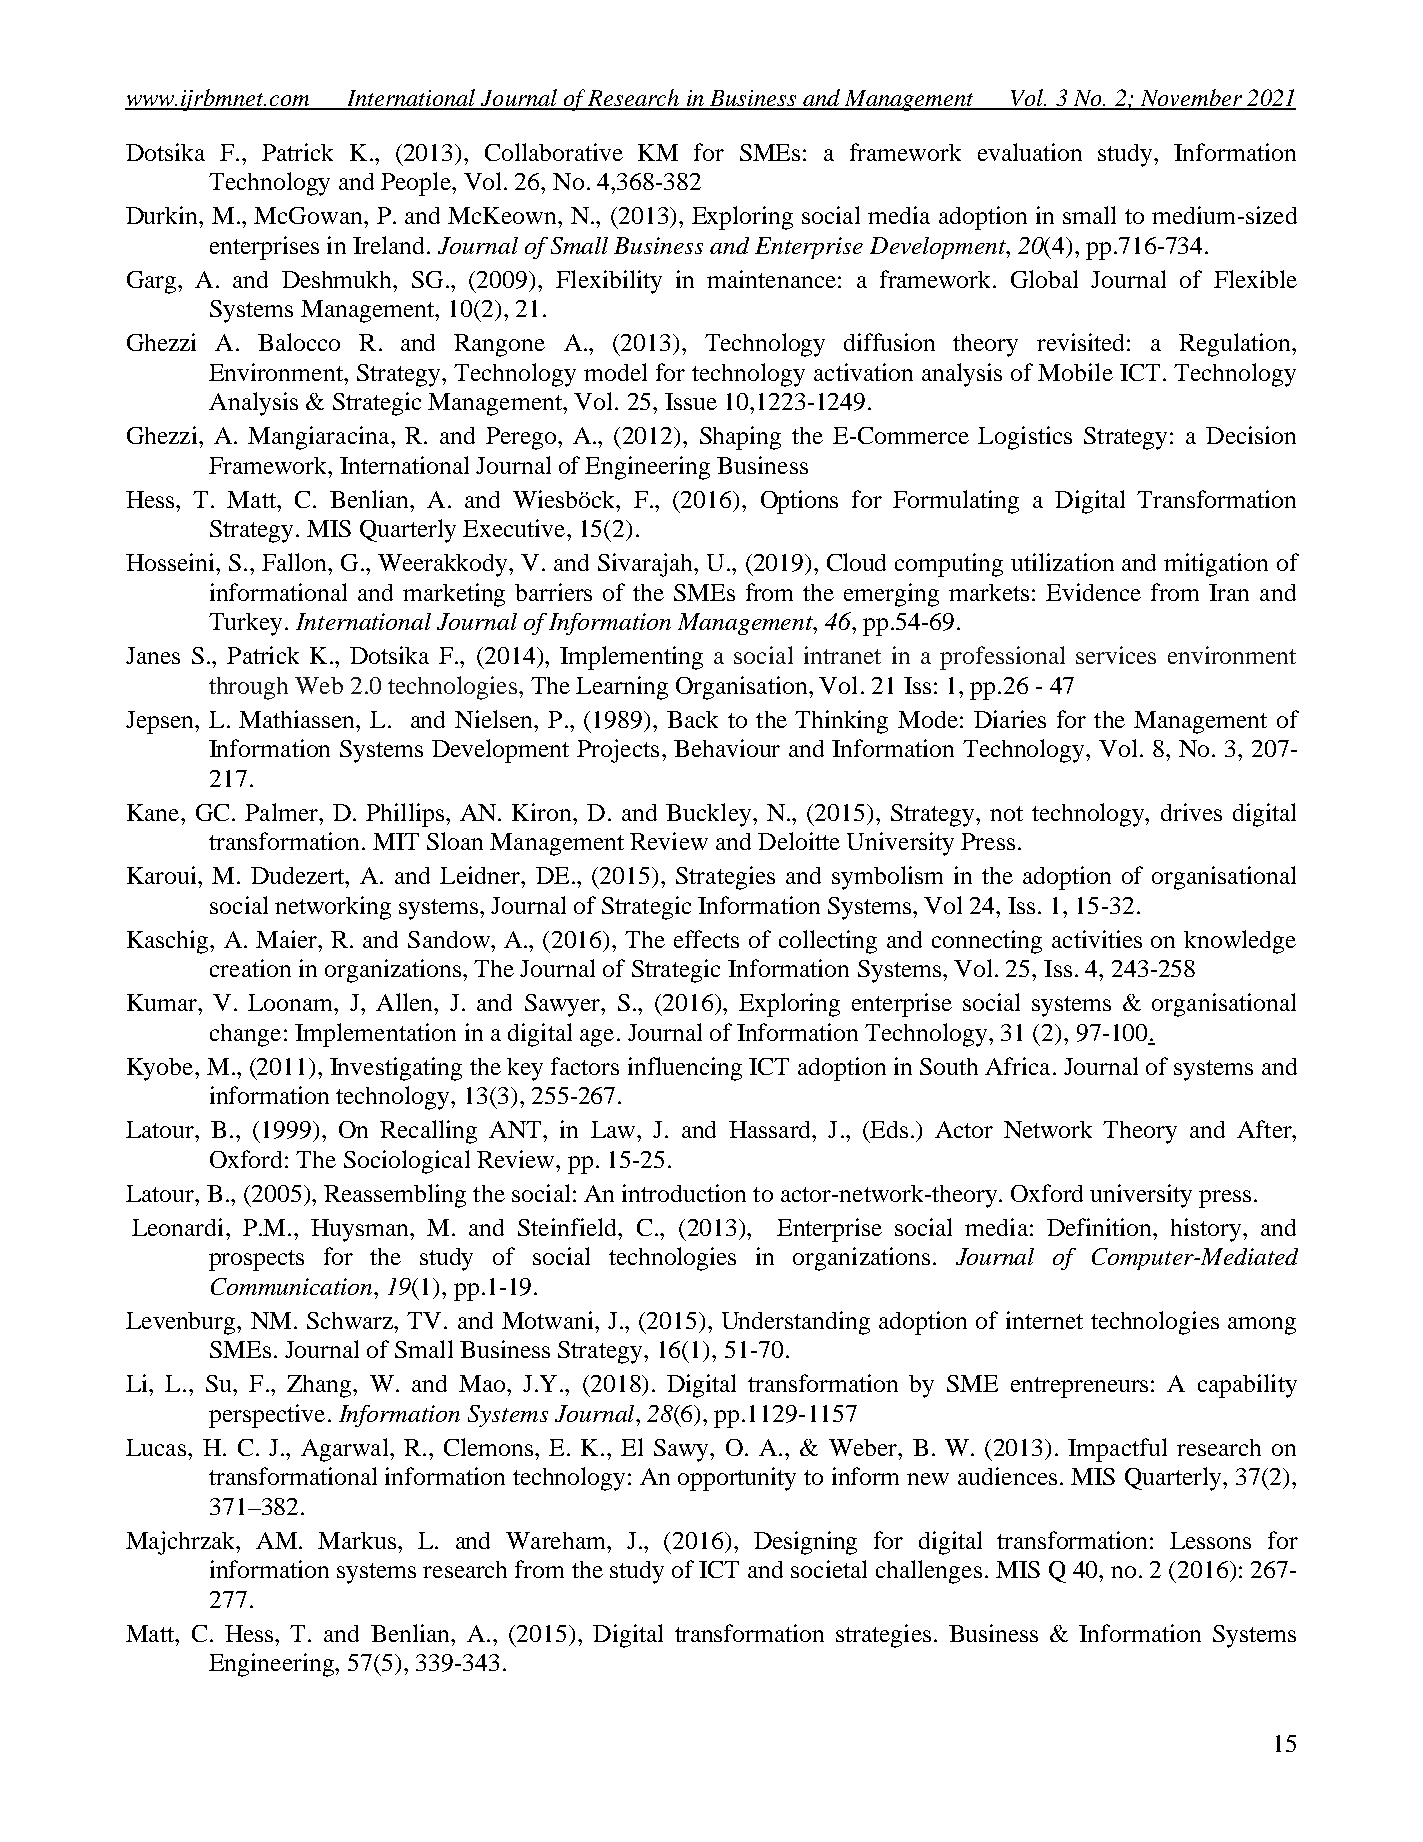 This screenshot has width=1423, height=1842. Describe the element at coordinates (1093, 592) in the screenshot. I see `Evidence` at that location.
